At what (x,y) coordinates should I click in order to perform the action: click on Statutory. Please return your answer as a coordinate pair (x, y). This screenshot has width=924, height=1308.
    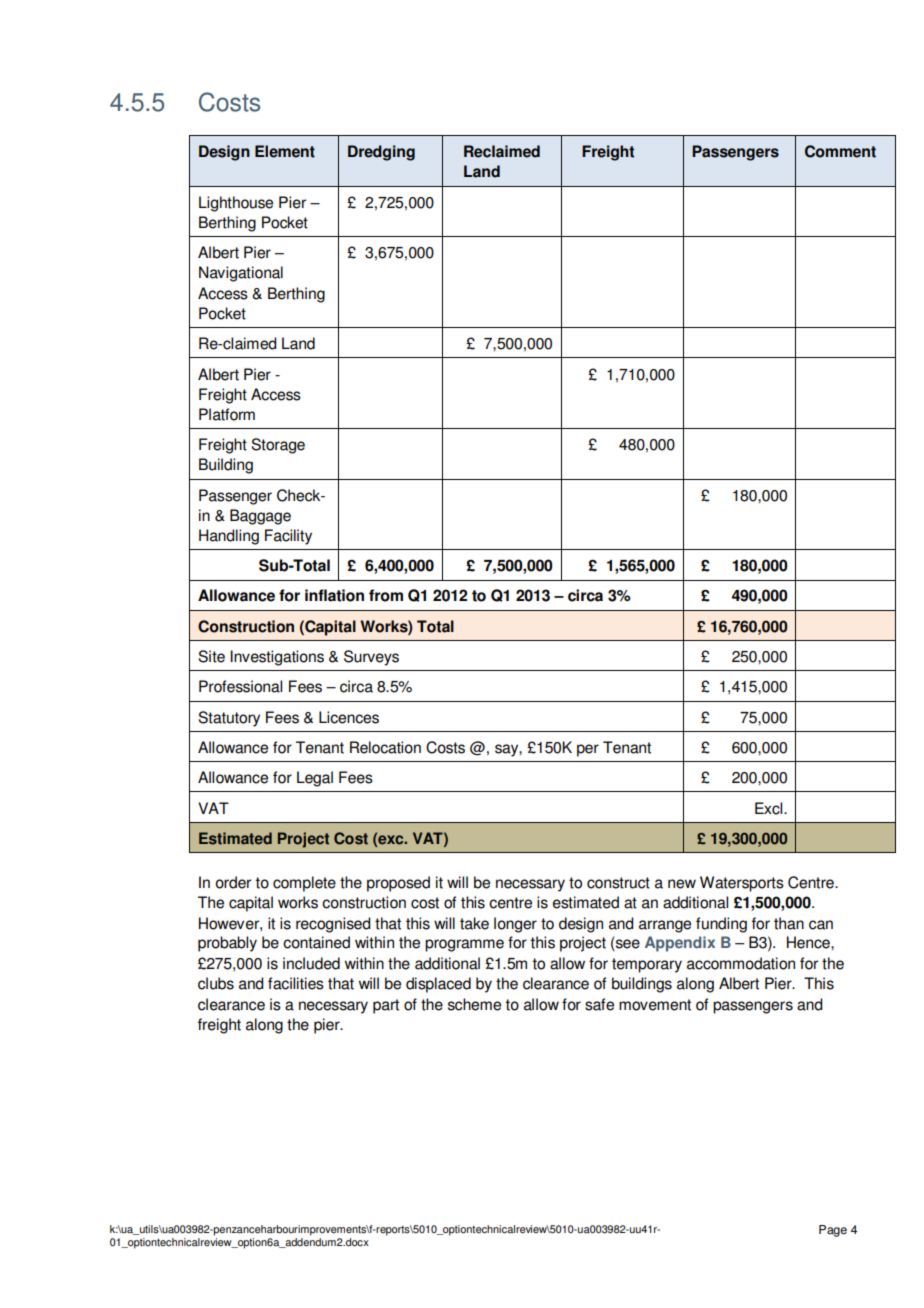
    Looking at the image, I should click on (229, 719).
